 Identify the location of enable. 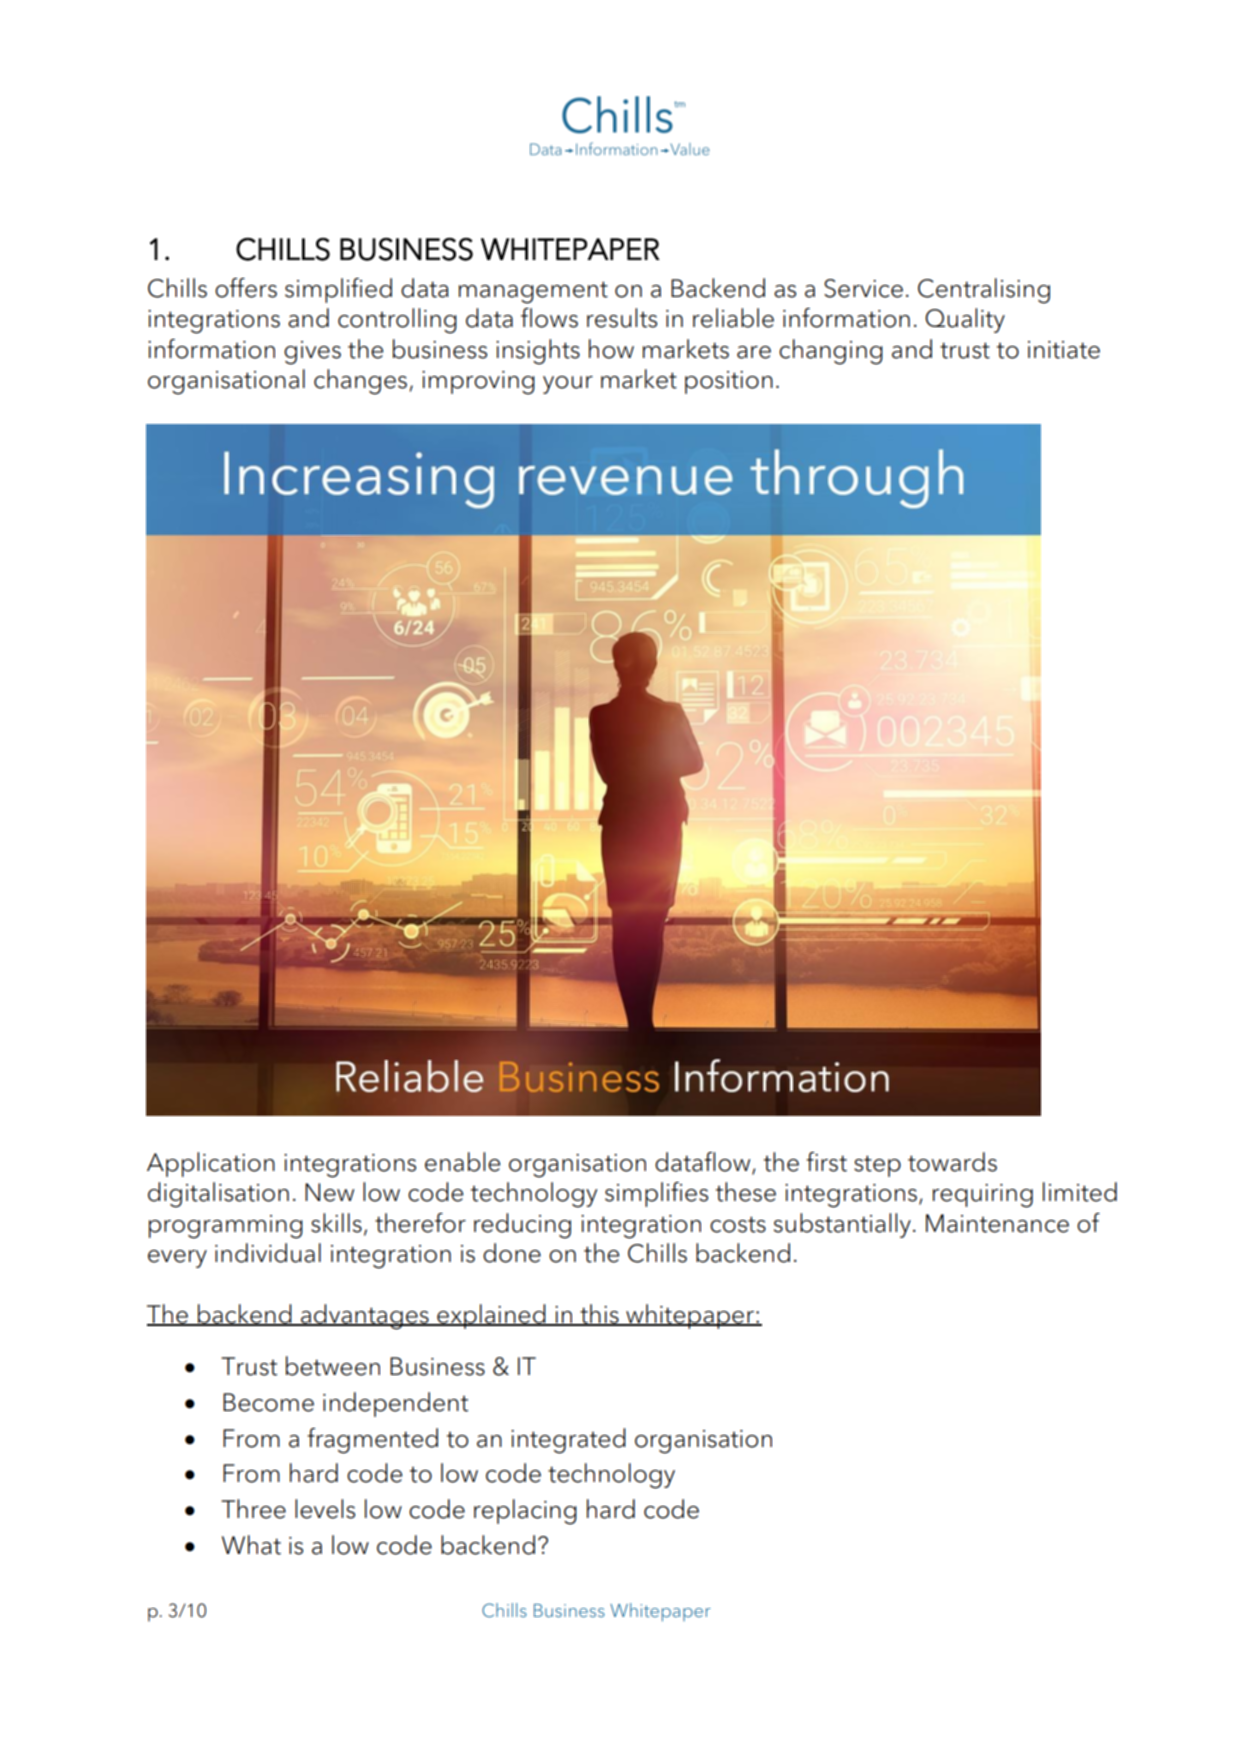
(462, 1162).
